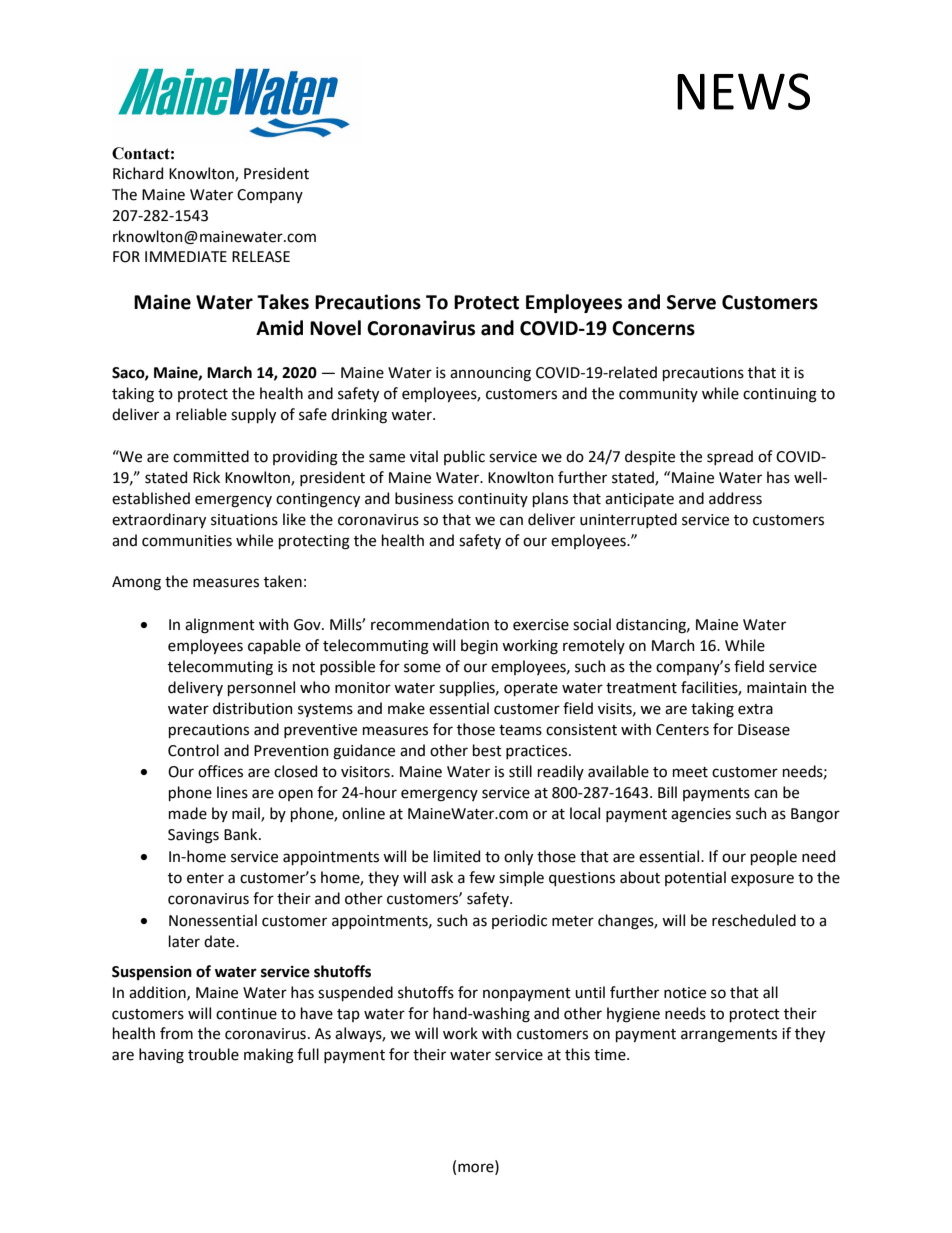  Describe the element at coordinates (138, 173) in the screenshot. I see `Richard` at that location.
